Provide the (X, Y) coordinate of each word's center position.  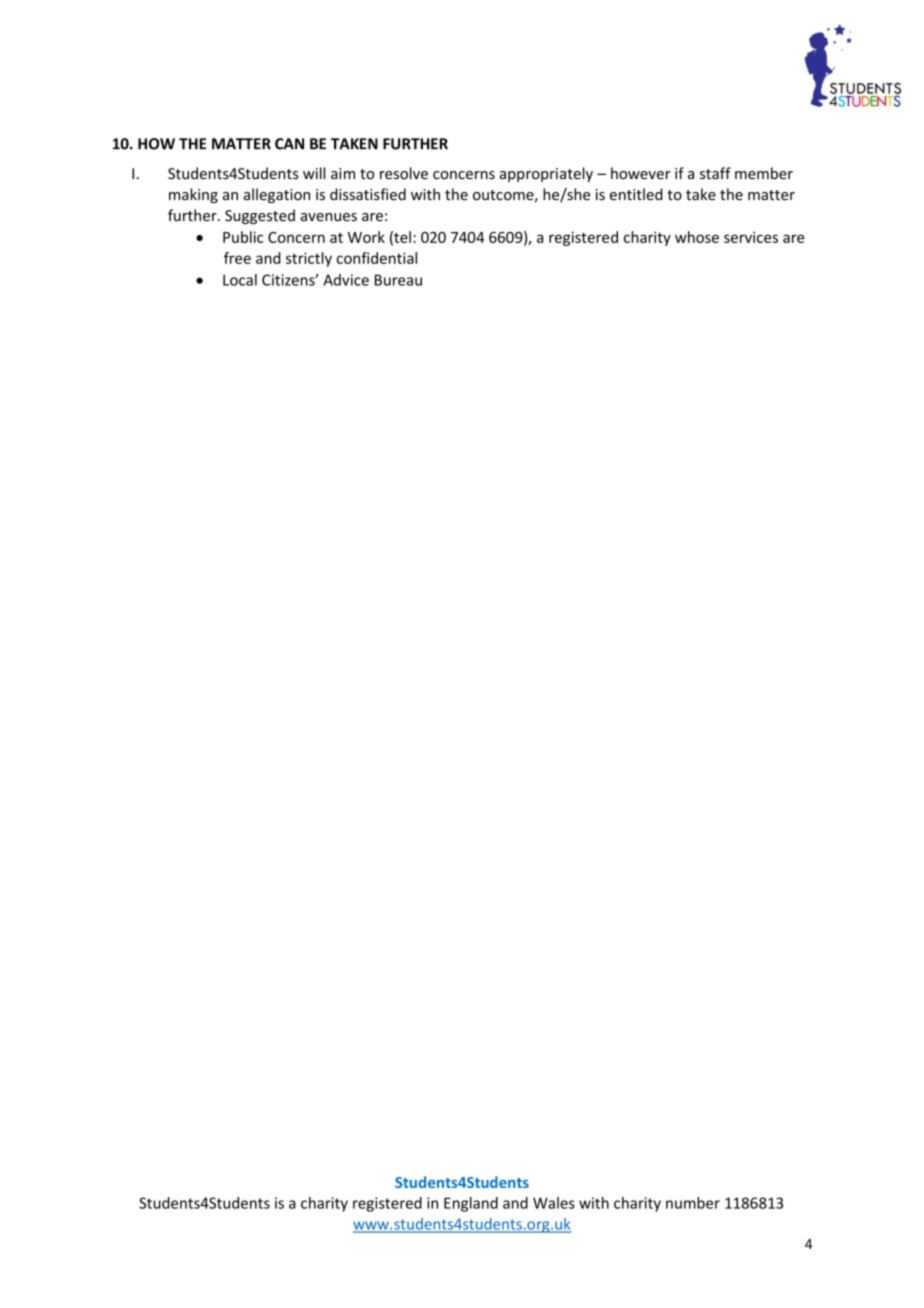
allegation (277, 195)
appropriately (546, 174)
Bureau (398, 280)
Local (240, 280)
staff (715, 173)
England (471, 1204)
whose (697, 237)
